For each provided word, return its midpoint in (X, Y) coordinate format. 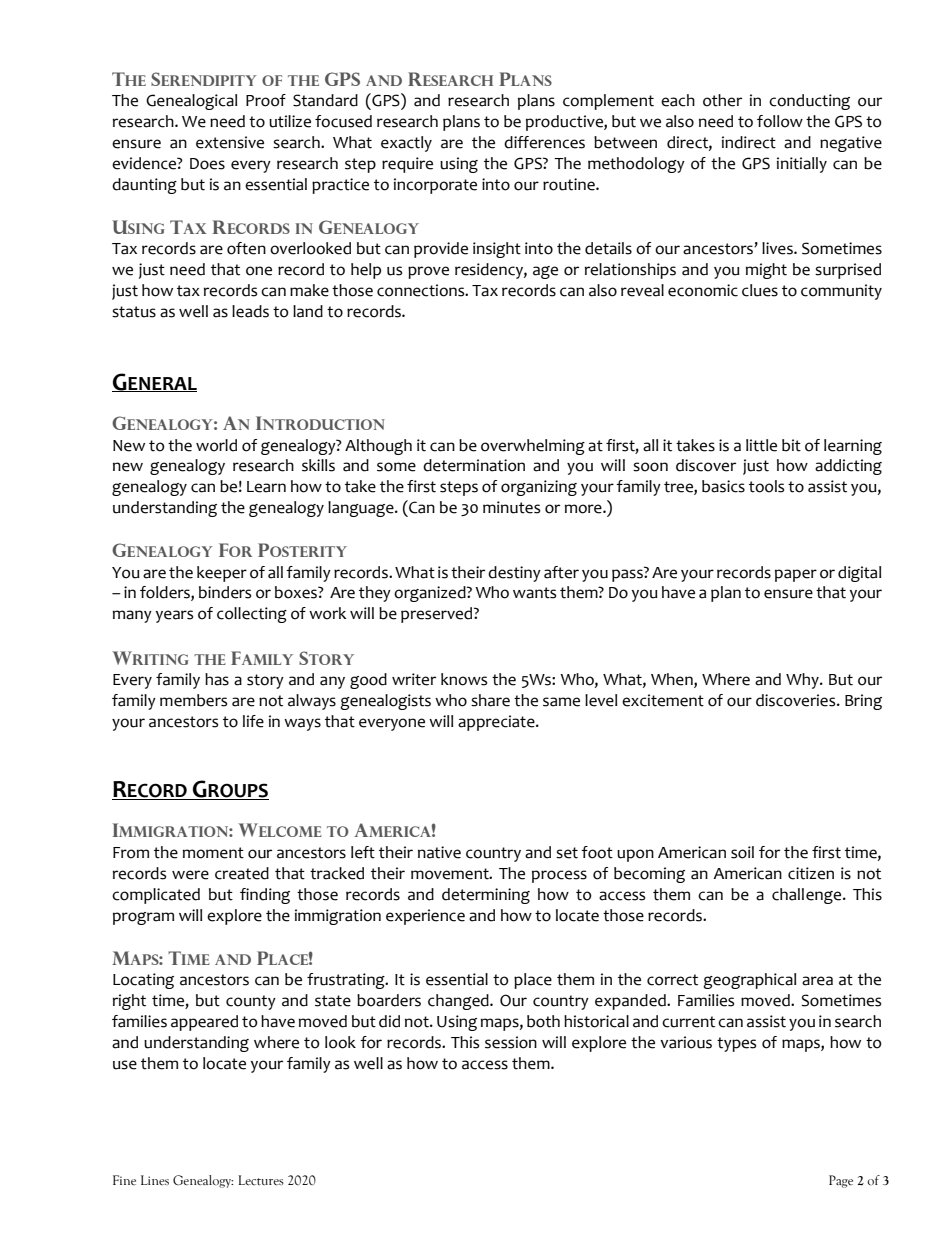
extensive (230, 142)
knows (464, 679)
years (174, 616)
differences (544, 142)
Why (803, 681)
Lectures (261, 1180)
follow (780, 121)
